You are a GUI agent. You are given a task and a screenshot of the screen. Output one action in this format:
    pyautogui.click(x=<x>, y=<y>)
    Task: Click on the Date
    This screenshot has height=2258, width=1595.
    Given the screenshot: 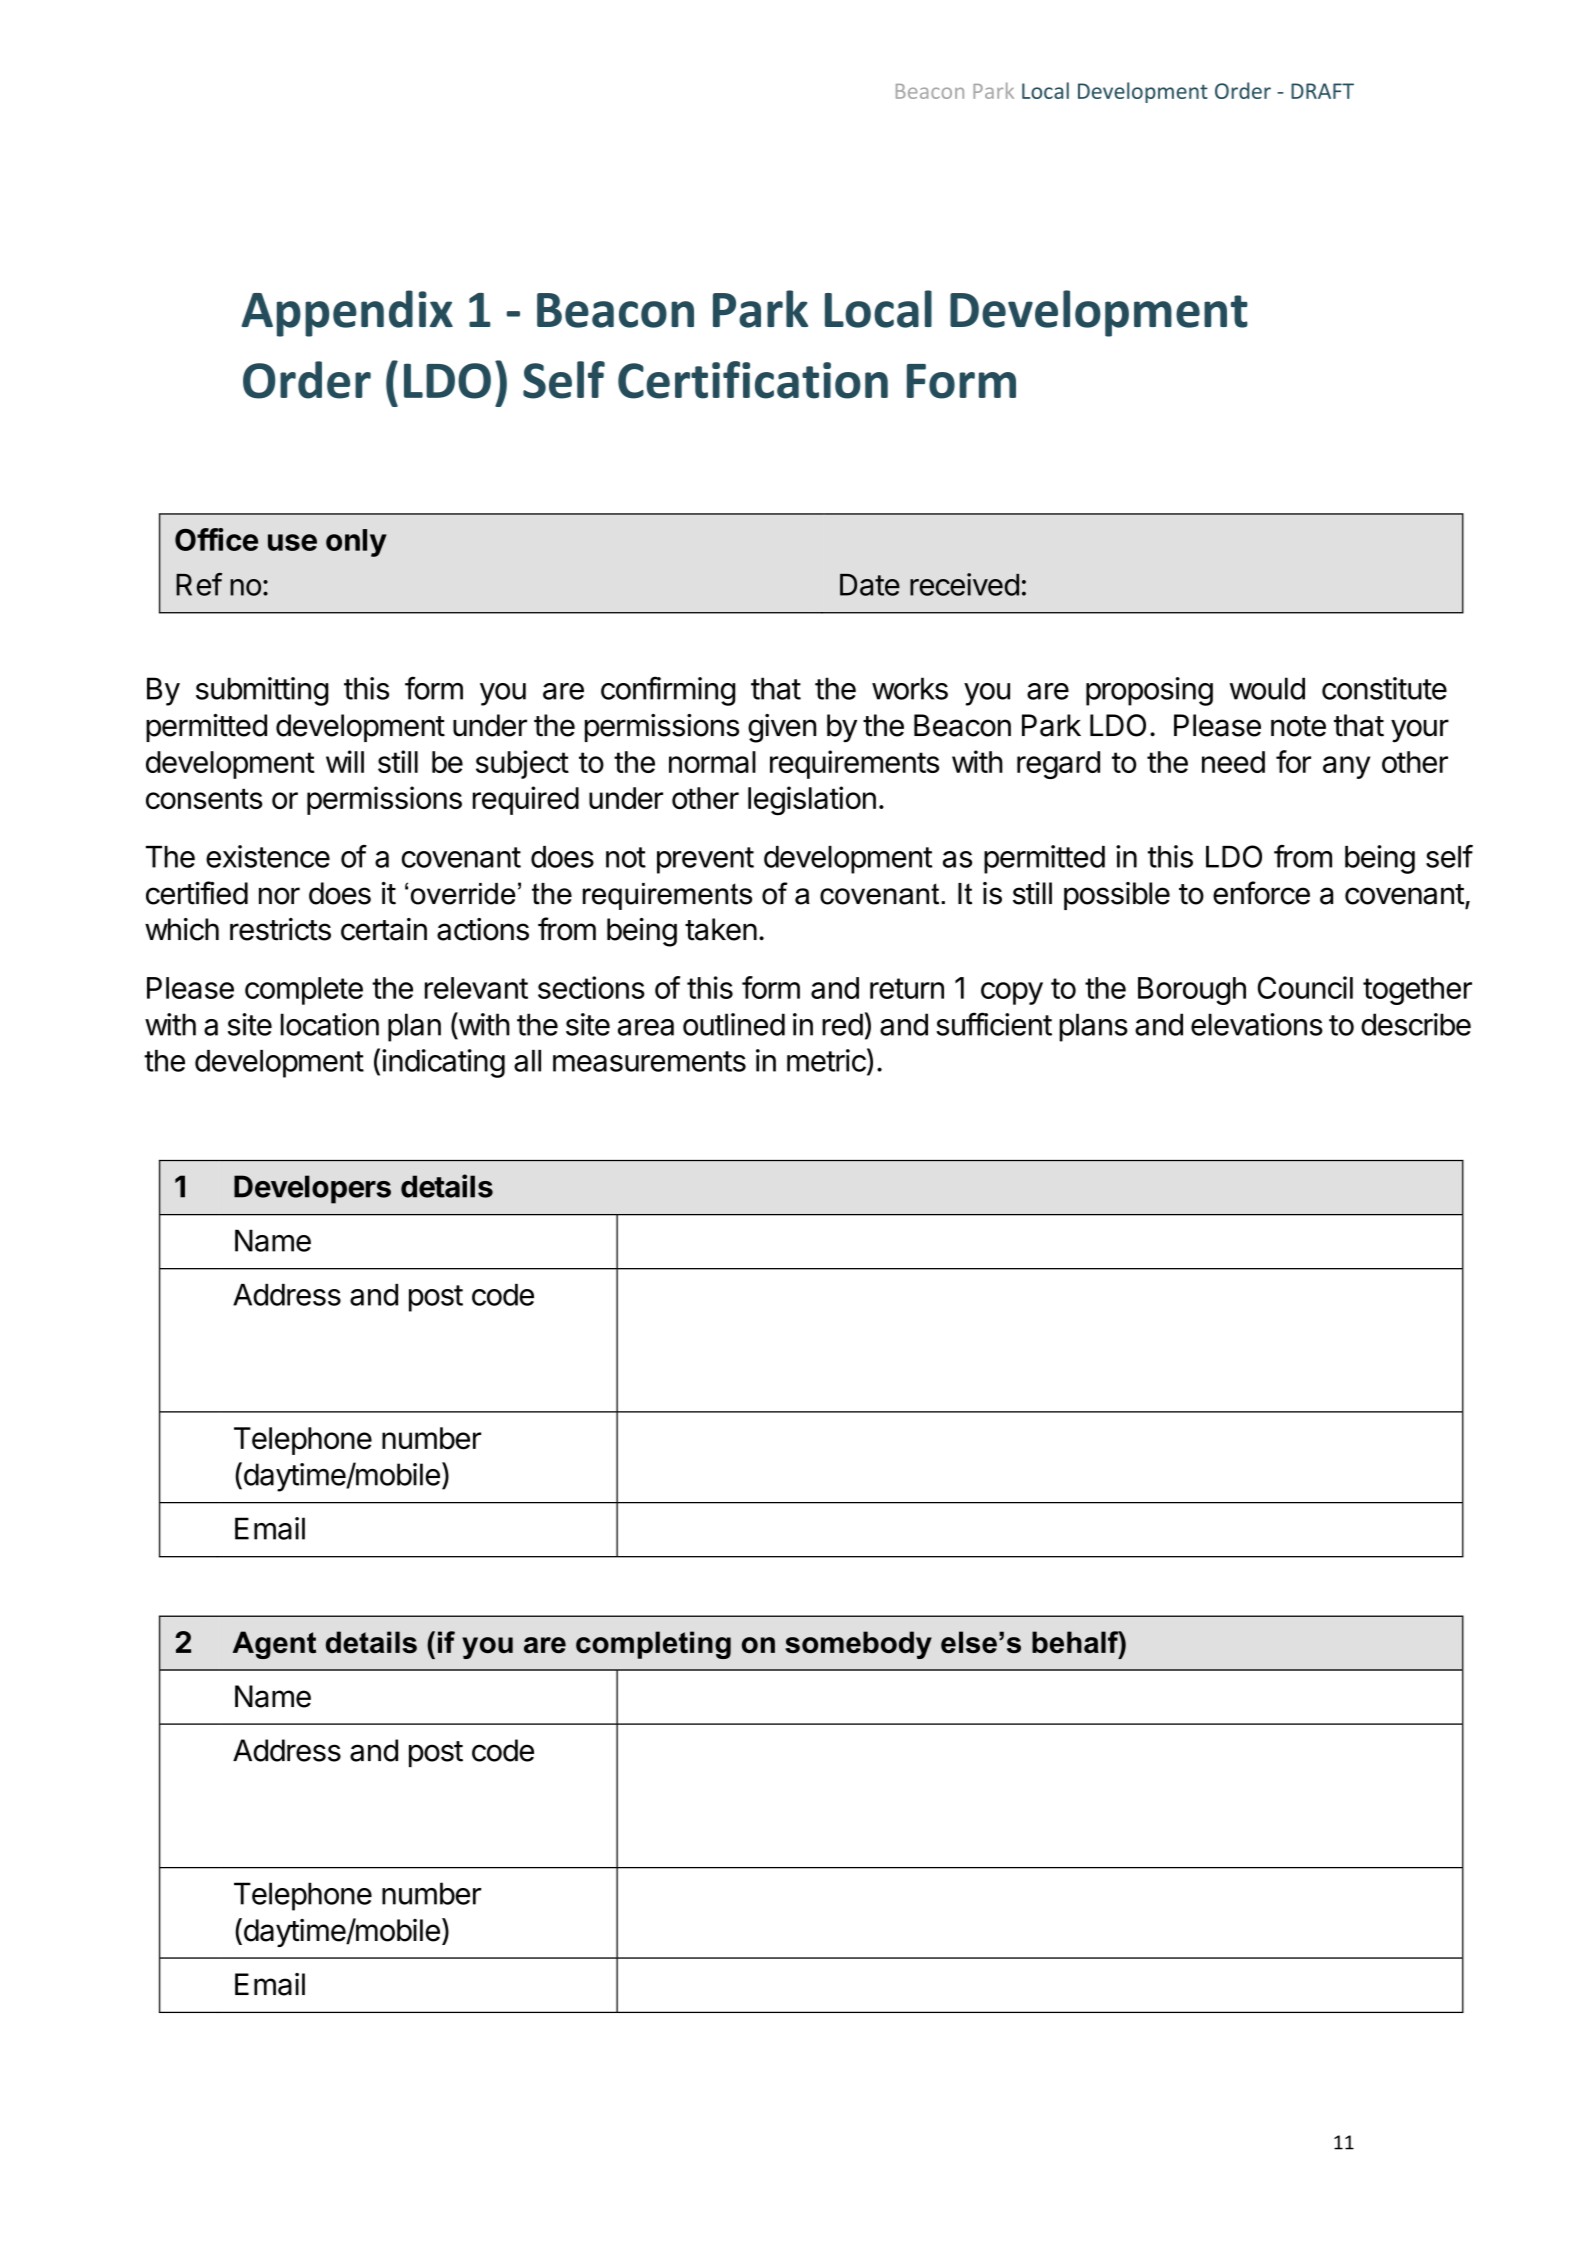 What is the action you would take?
    pyautogui.click(x=870, y=585)
